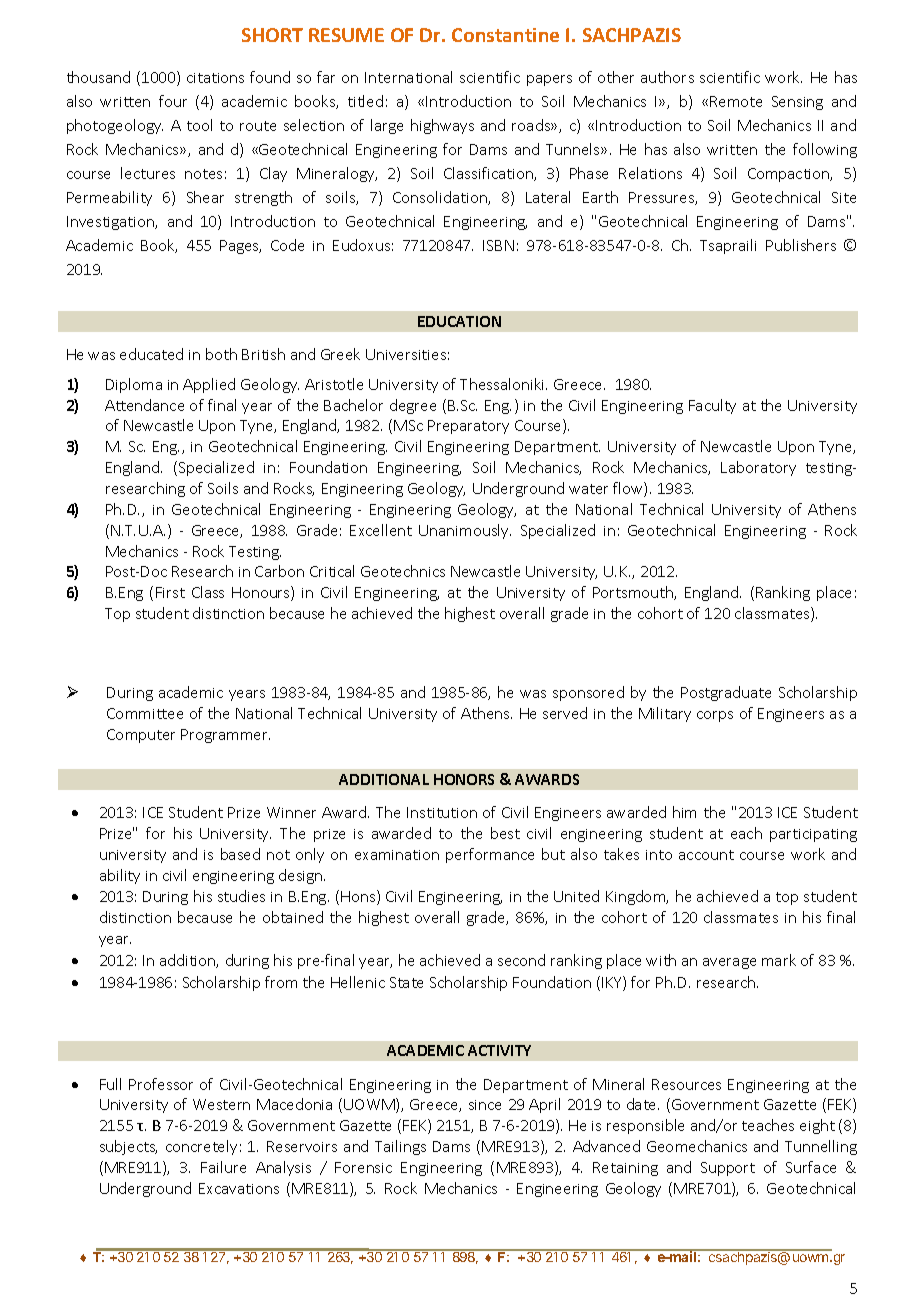 Image resolution: width=924 pixels, height=1308 pixels. What do you see at coordinates (485, 1105) in the page?
I see `since` at bounding box center [485, 1105].
